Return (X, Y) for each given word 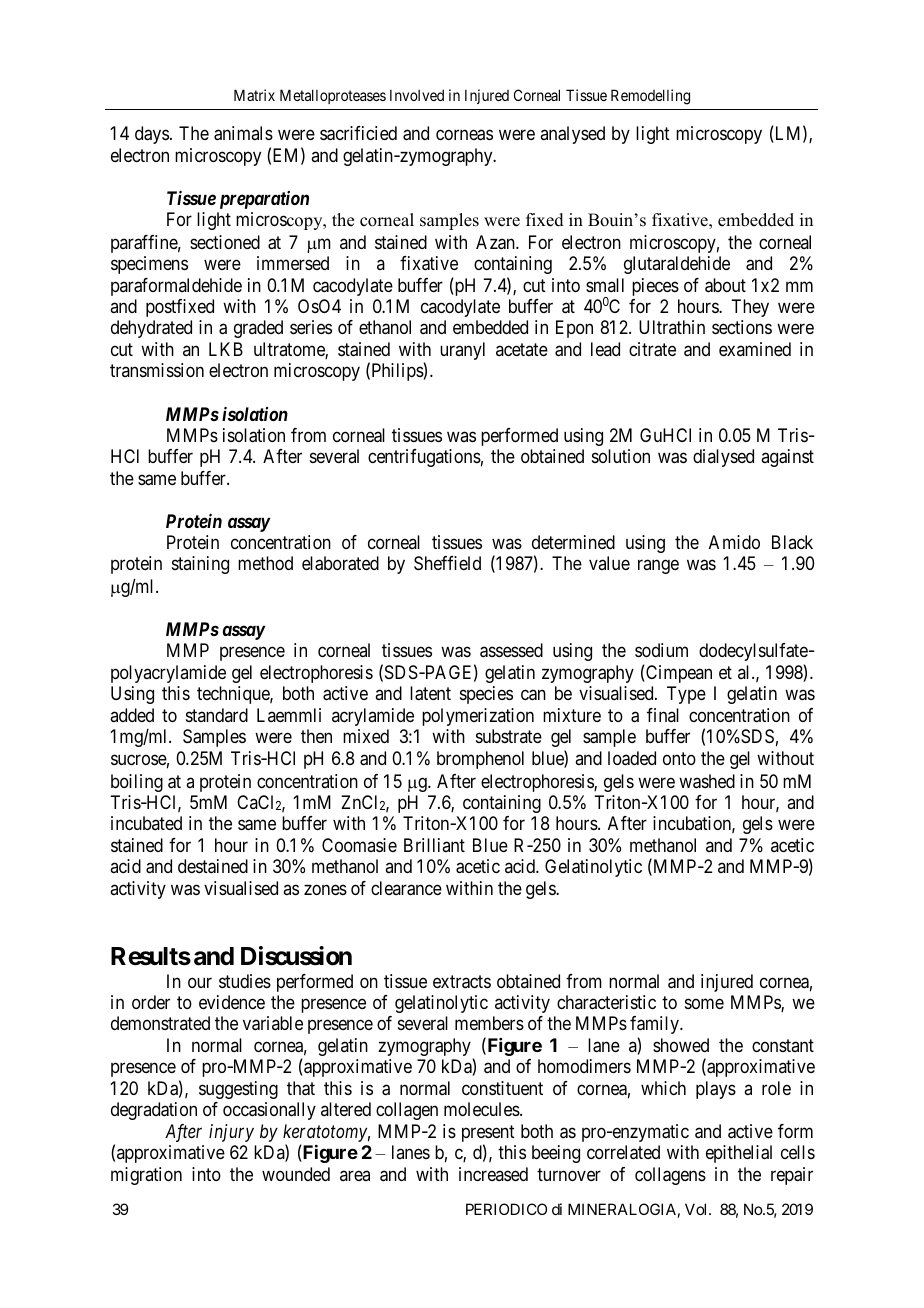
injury (231, 1133)
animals (243, 133)
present (488, 1135)
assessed (511, 650)
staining (200, 565)
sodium (661, 650)
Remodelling (650, 97)
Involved (417, 95)
